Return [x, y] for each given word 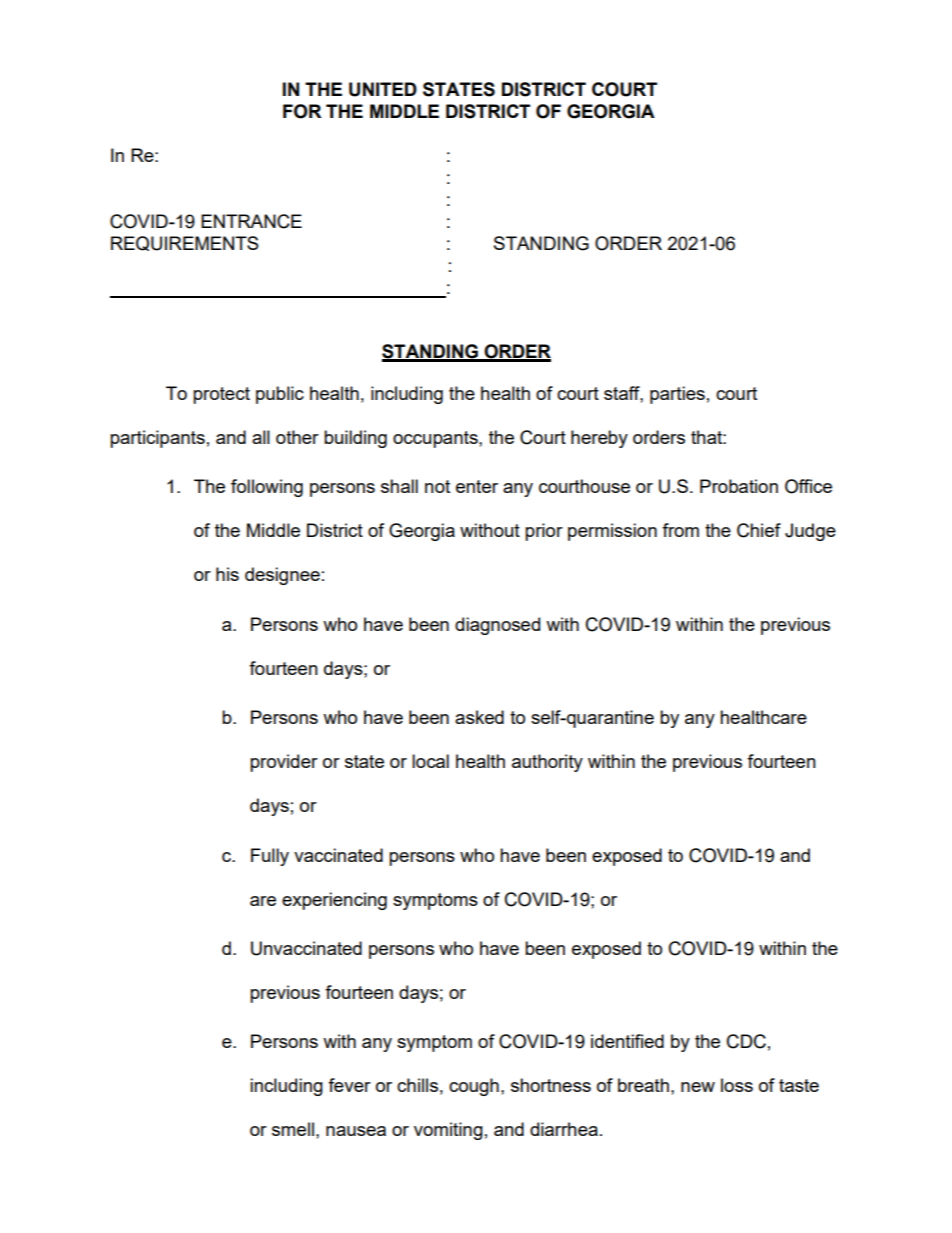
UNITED [383, 89]
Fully [270, 857]
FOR [302, 111]
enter [477, 486]
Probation [739, 486]
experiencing [334, 901]
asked [479, 717]
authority [547, 763]
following [267, 488]
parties [677, 395]
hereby [599, 439]
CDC [746, 1041]
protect [221, 395]
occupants [436, 439]
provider [284, 763]
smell [293, 1129]
